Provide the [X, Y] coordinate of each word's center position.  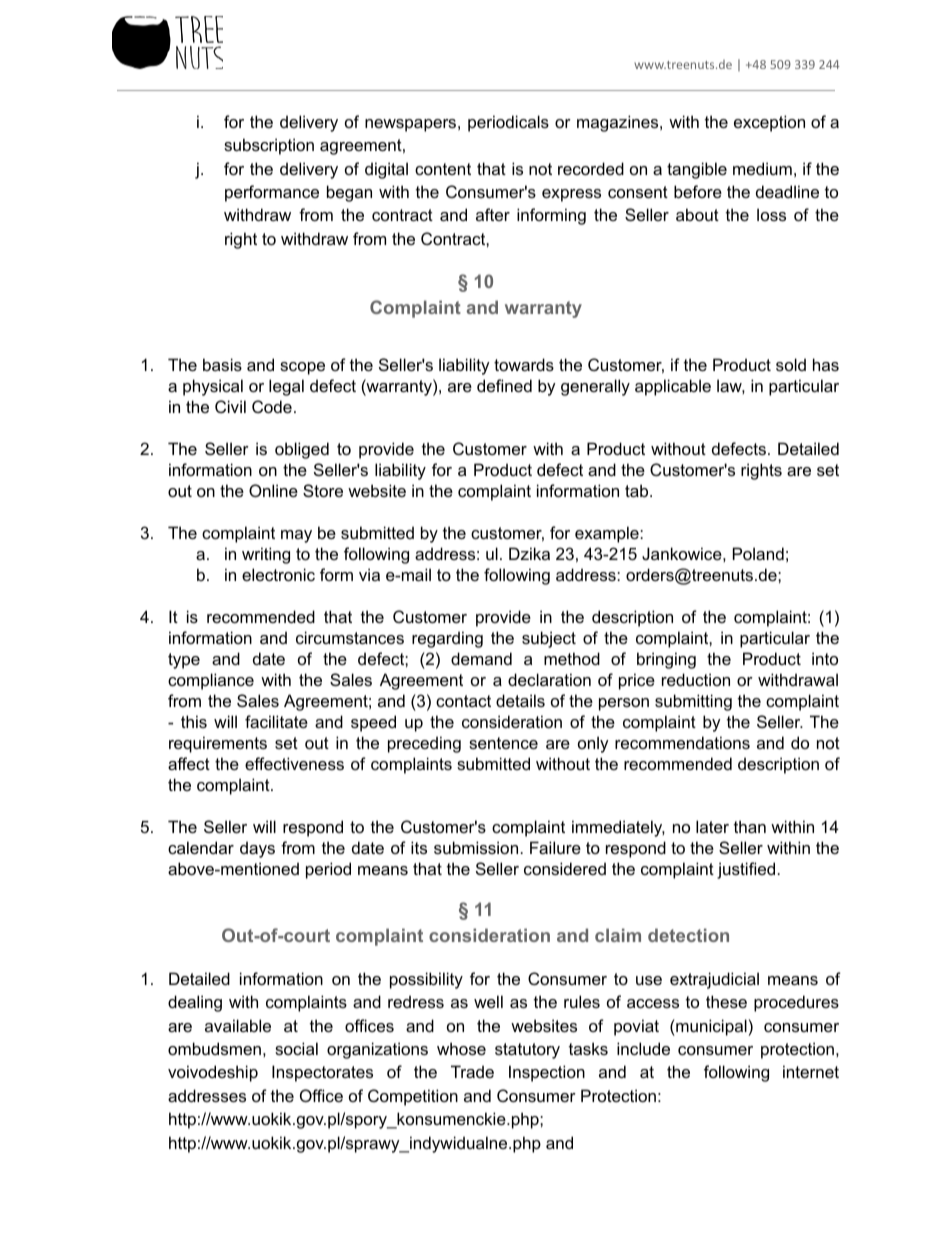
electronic [278, 574]
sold [791, 364]
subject [549, 639]
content [443, 169]
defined [504, 385]
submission [476, 847]
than [750, 826]
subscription [269, 146]
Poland [758, 553]
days [257, 849]
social [296, 1048]
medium [762, 168]
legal [286, 387]
